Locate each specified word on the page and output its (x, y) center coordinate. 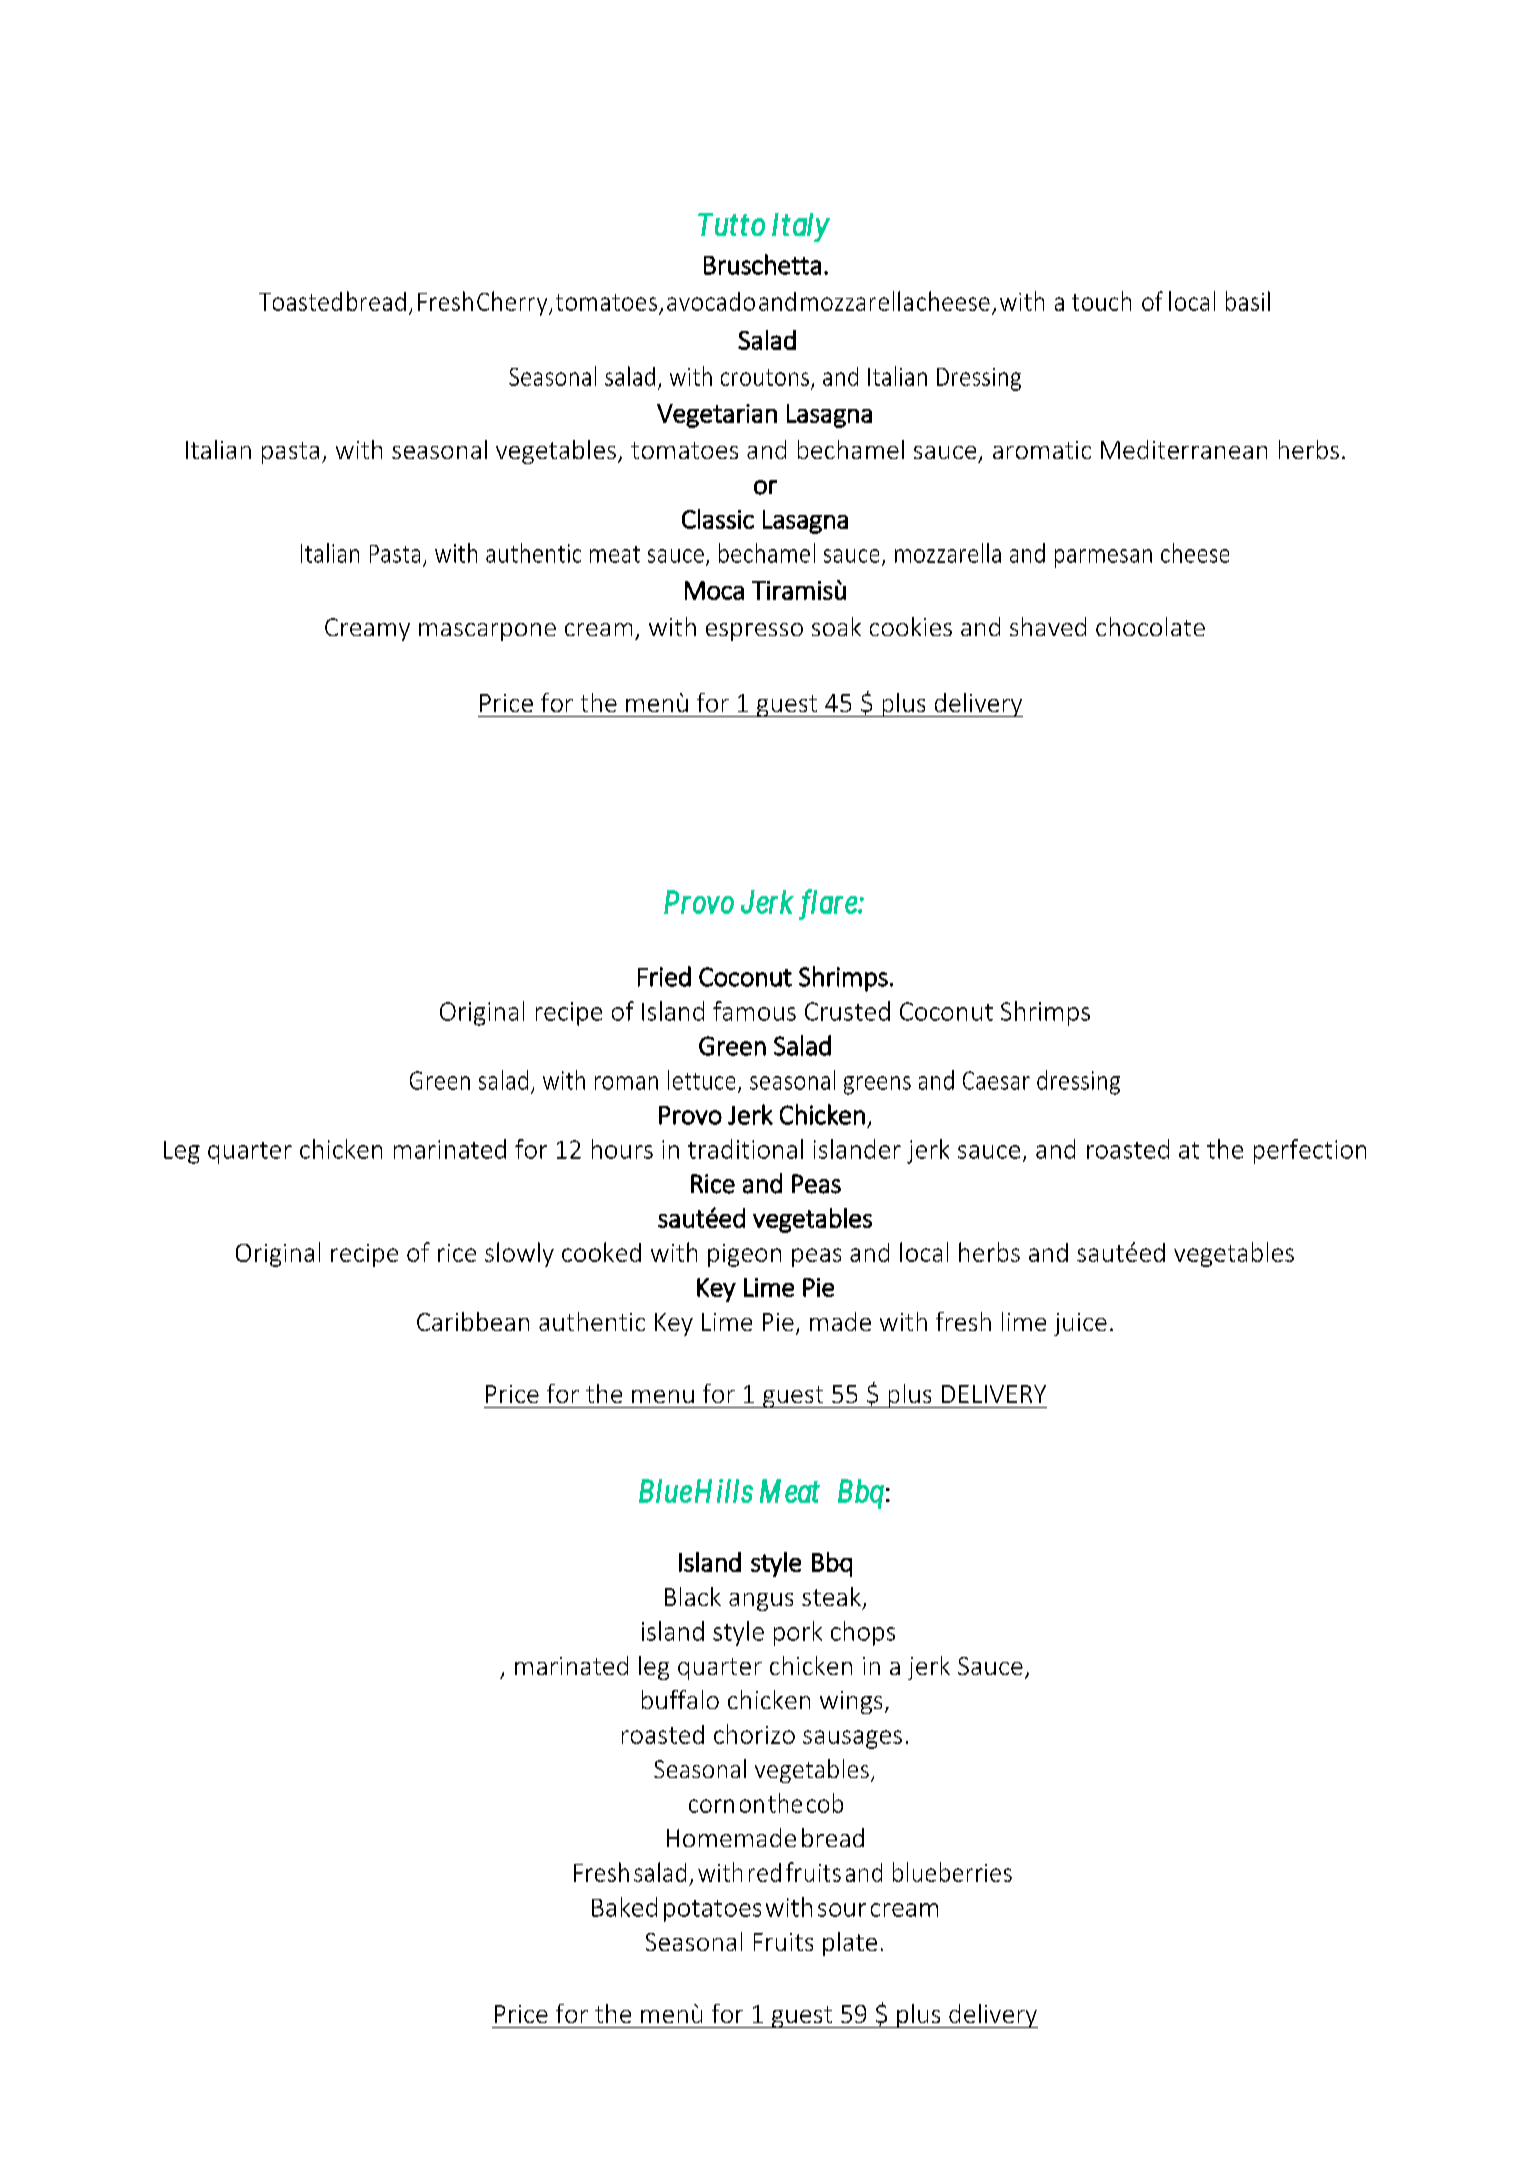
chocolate (1150, 626)
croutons (765, 377)
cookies (911, 626)
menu (663, 1396)
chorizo (754, 1734)
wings (851, 1702)
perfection (1310, 1151)
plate (850, 1944)
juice (1080, 1324)
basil (1248, 301)
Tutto (731, 224)
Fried (664, 976)
